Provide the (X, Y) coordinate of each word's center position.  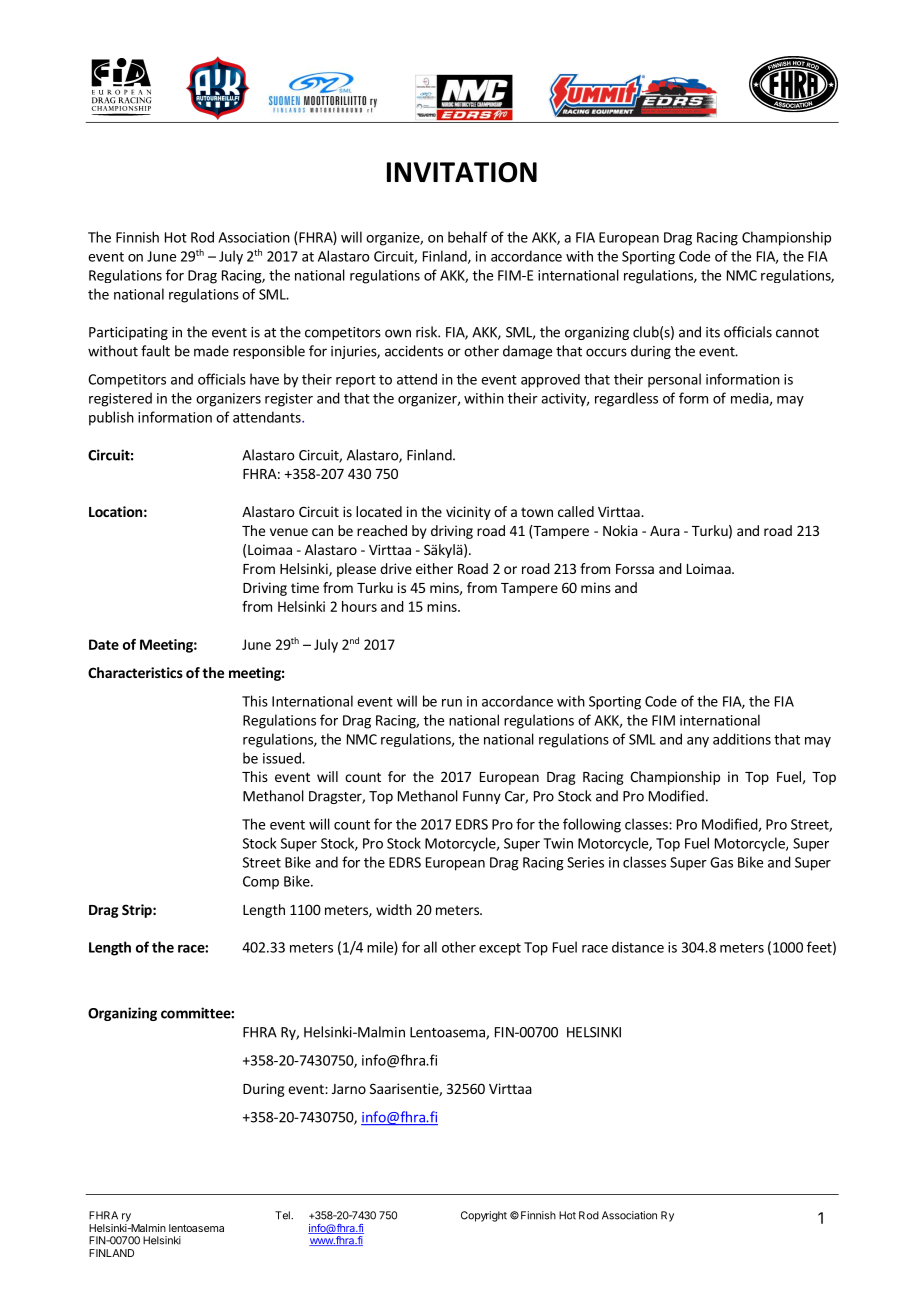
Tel (283, 1215)
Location (115, 511)
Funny (482, 797)
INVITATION (462, 172)
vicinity (468, 513)
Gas (721, 862)
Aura (665, 531)
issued (283, 758)
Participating (128, 333)
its (713, 332)
